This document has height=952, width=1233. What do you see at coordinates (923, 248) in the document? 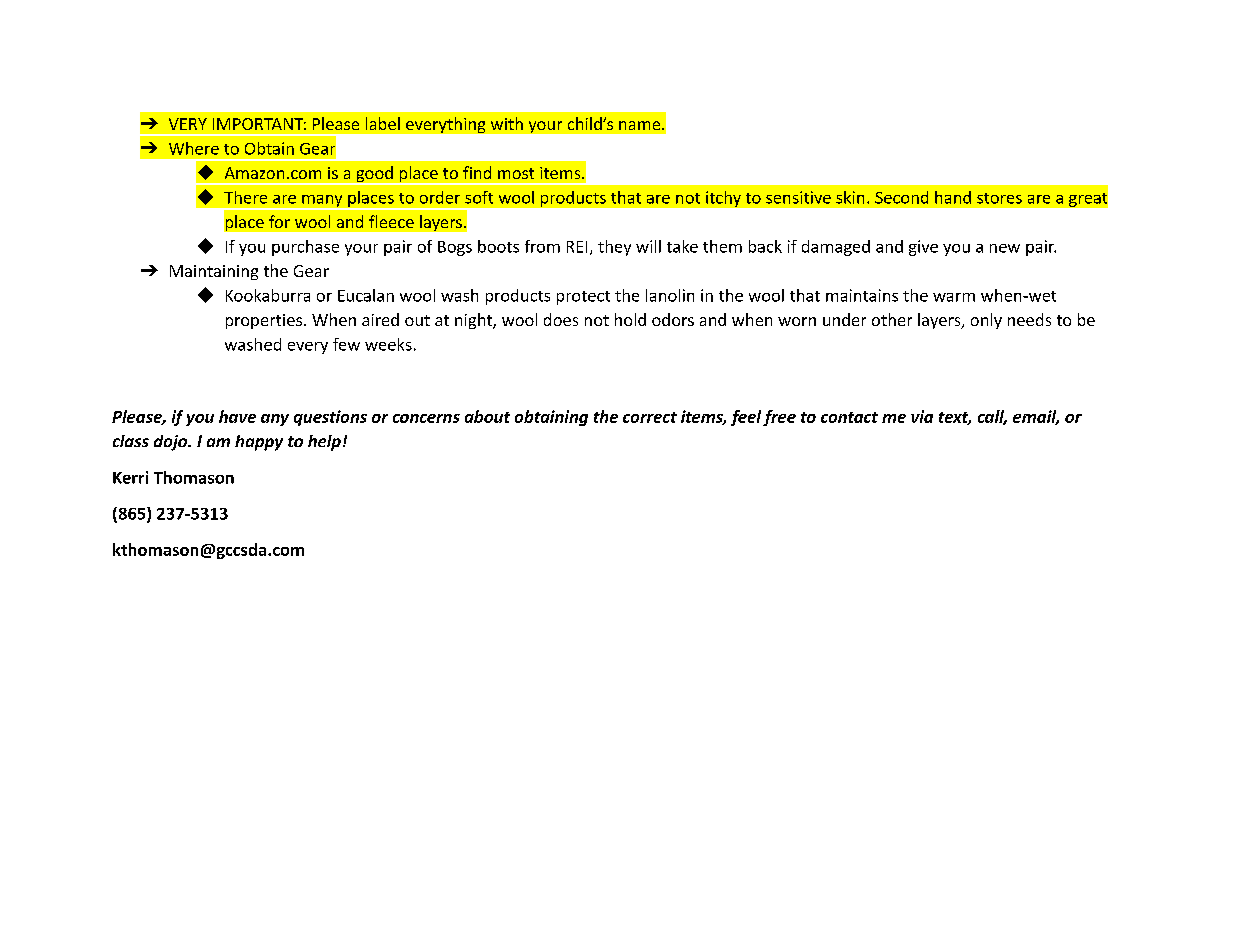
I see `give` at bounding box center [923, 248].
